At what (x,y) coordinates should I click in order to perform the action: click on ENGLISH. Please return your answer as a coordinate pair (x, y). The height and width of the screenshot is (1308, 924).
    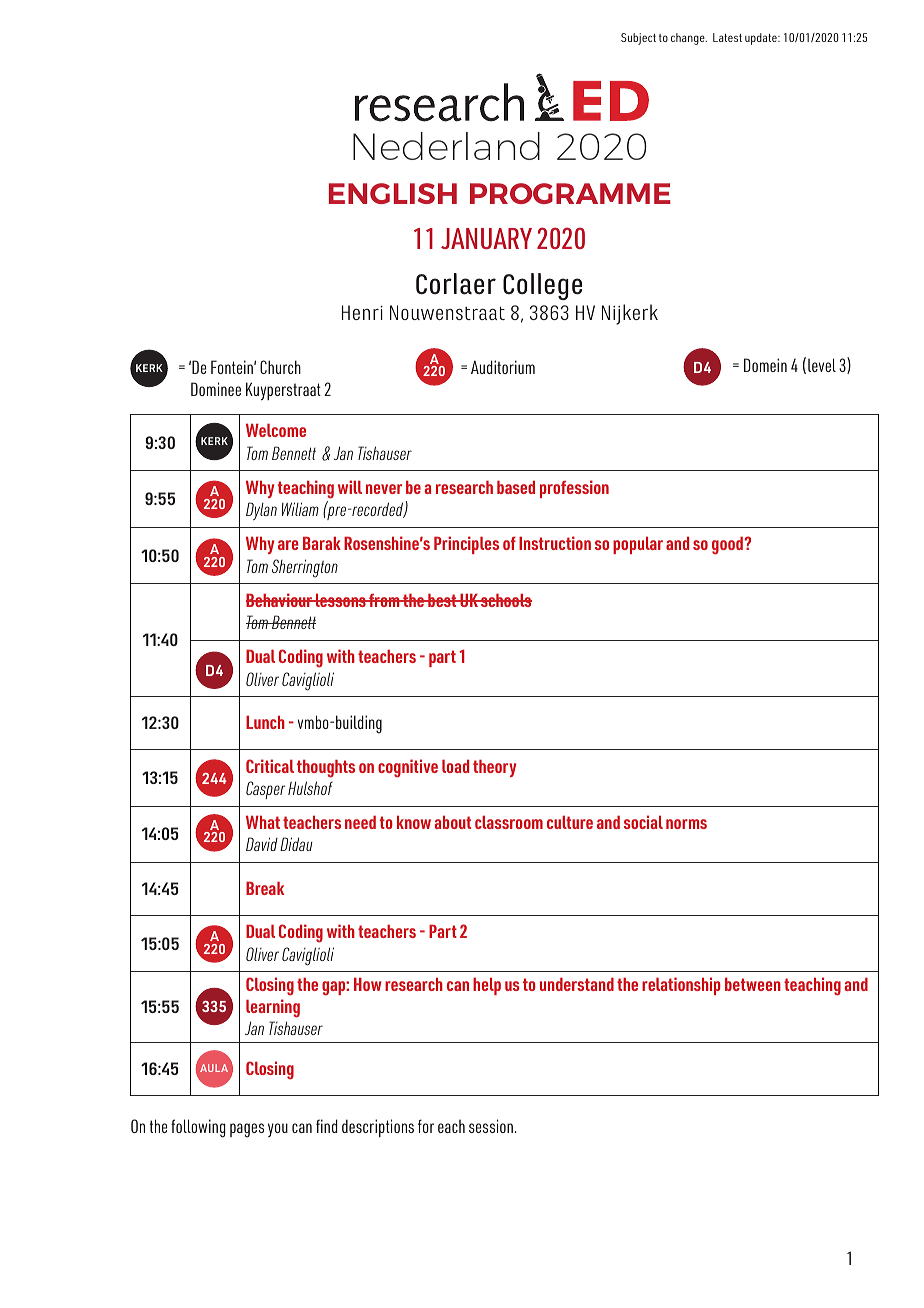
    Looking at the image, I should click on (393, 193).
